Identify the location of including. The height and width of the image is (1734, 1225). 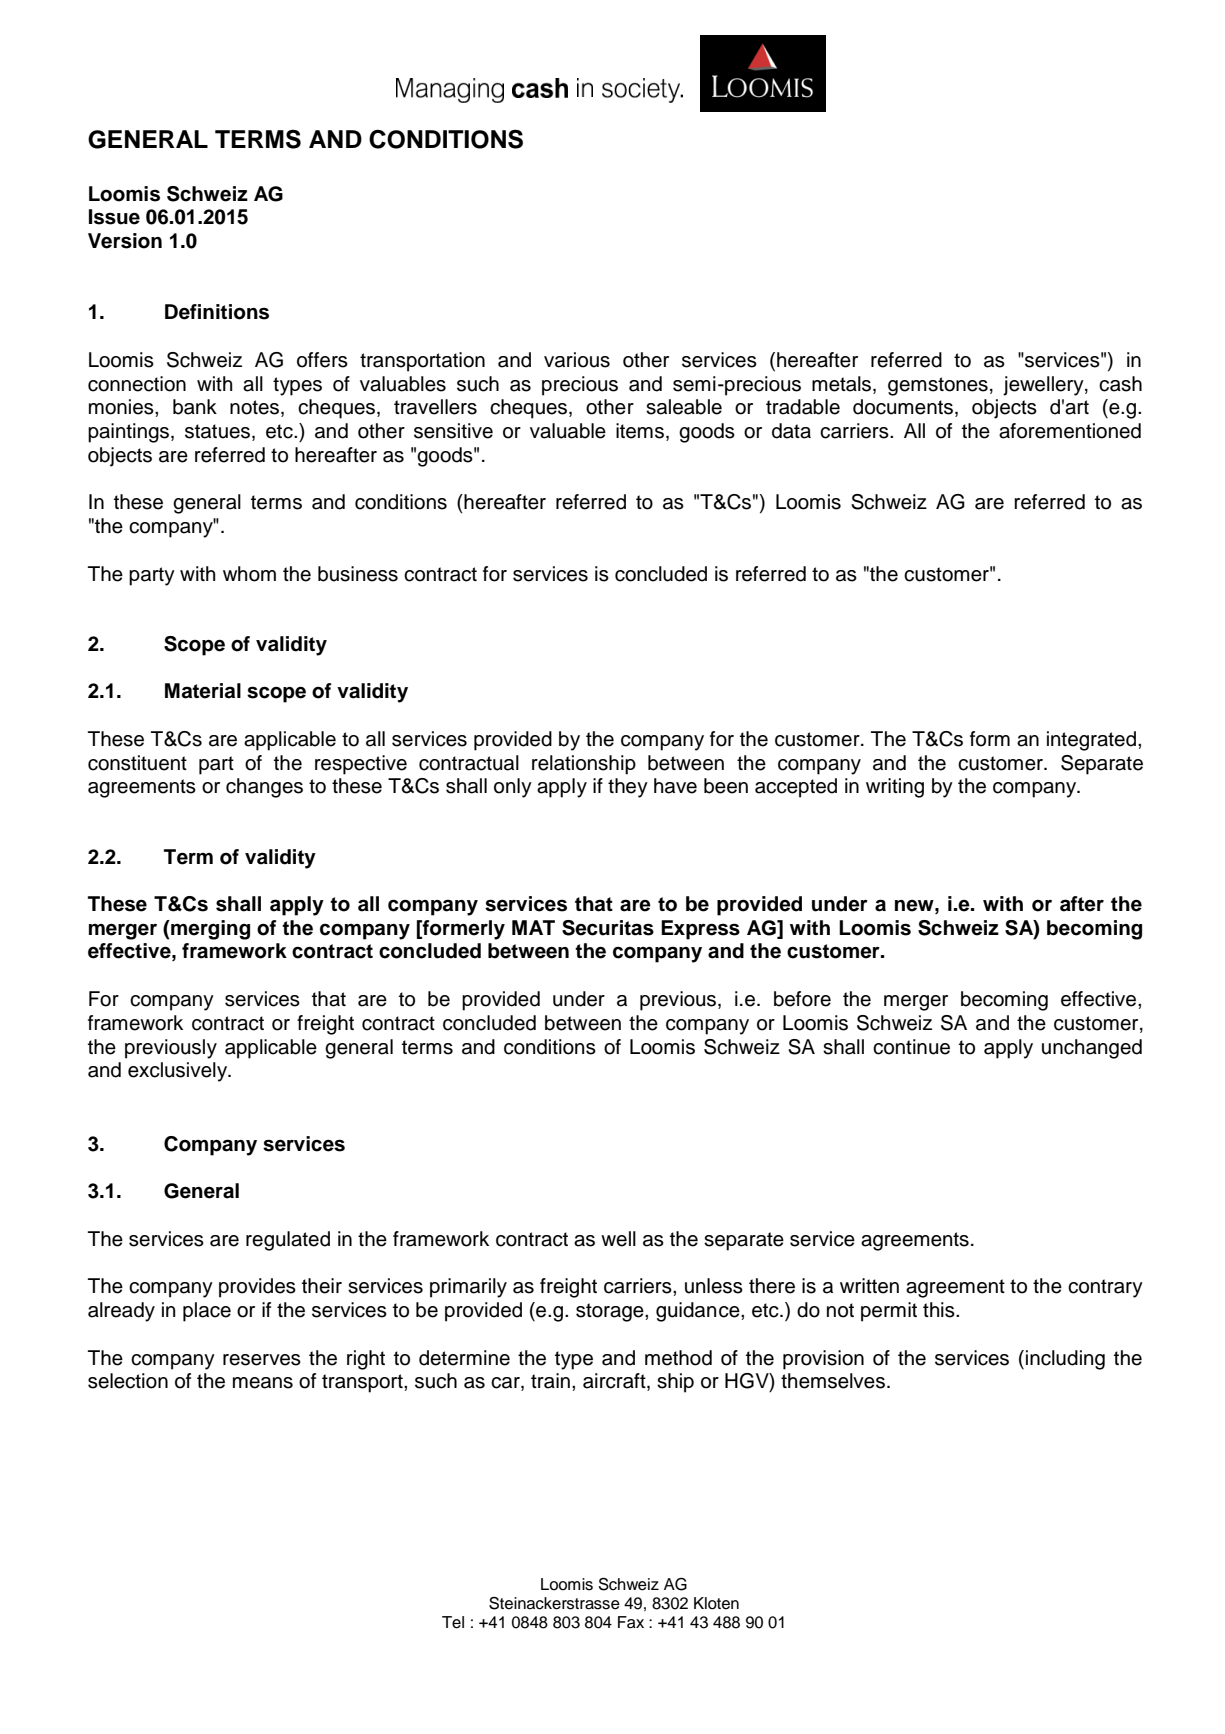
(1065, 1360).
